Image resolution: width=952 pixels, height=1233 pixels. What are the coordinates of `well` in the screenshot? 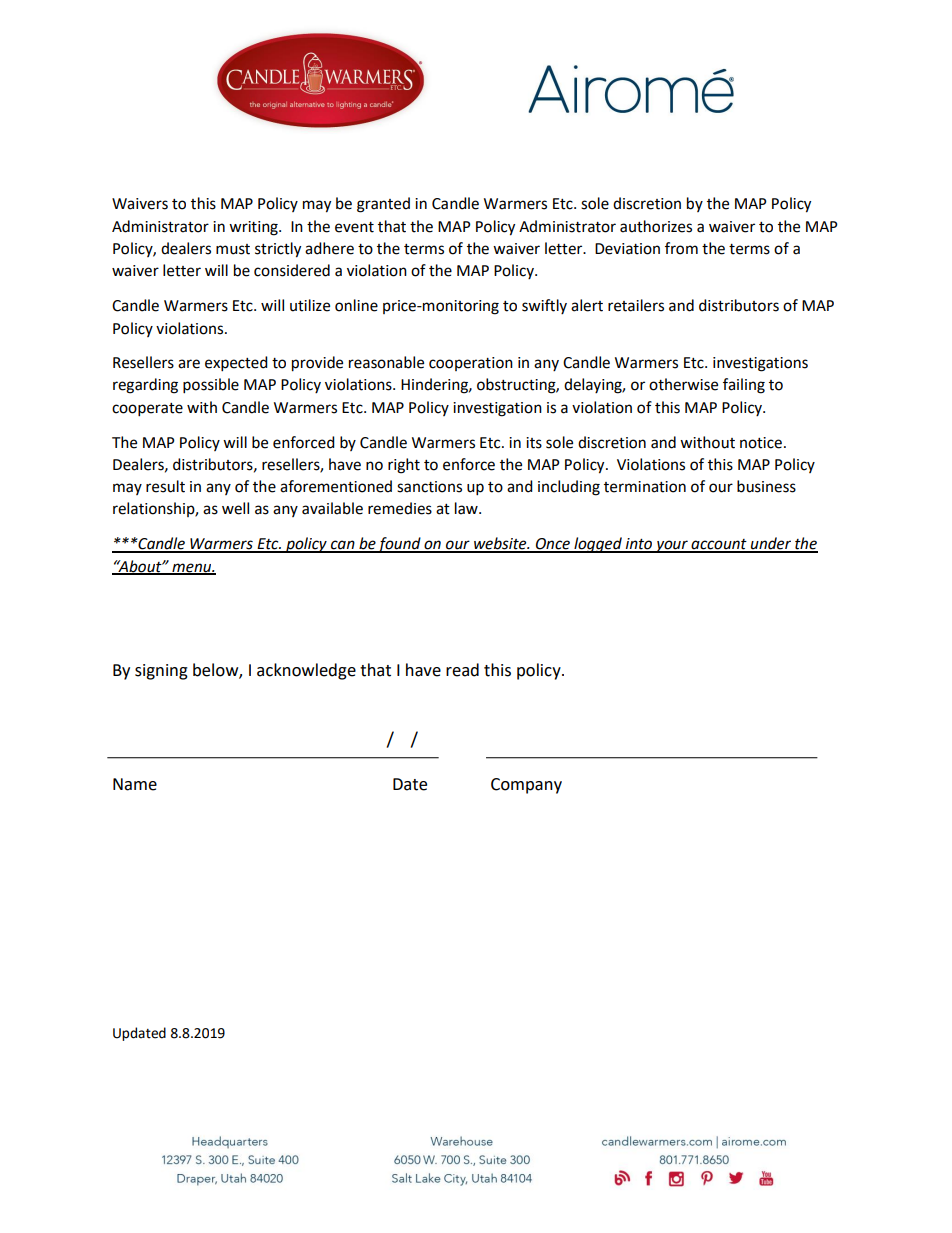 It's located at (235, 508).
